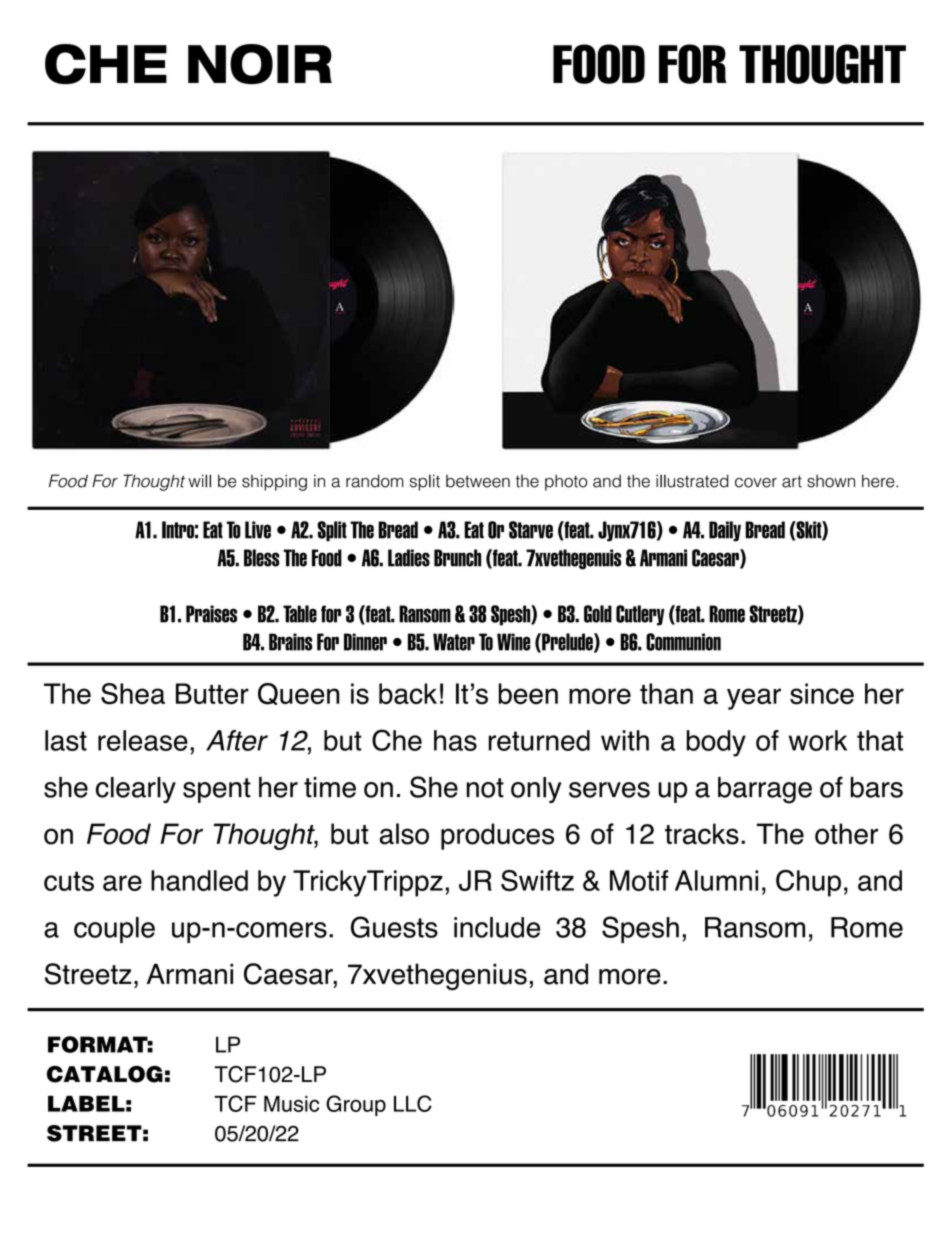 The width and height of the image is (952, 1233). I want to click on CATALOG, so click(105, 1074).
